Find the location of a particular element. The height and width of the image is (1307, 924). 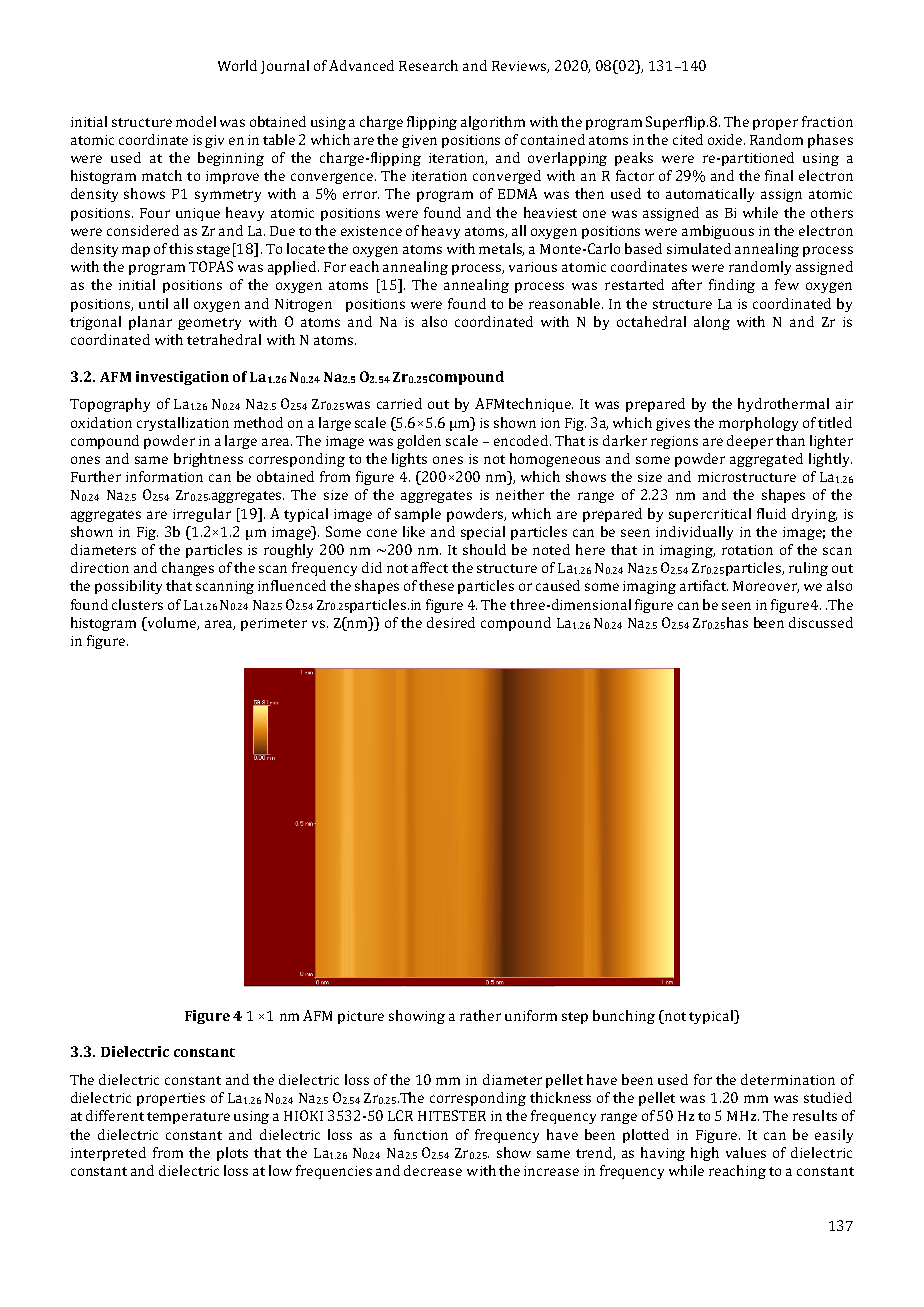

clusters is located at coordinates (137, 604).
